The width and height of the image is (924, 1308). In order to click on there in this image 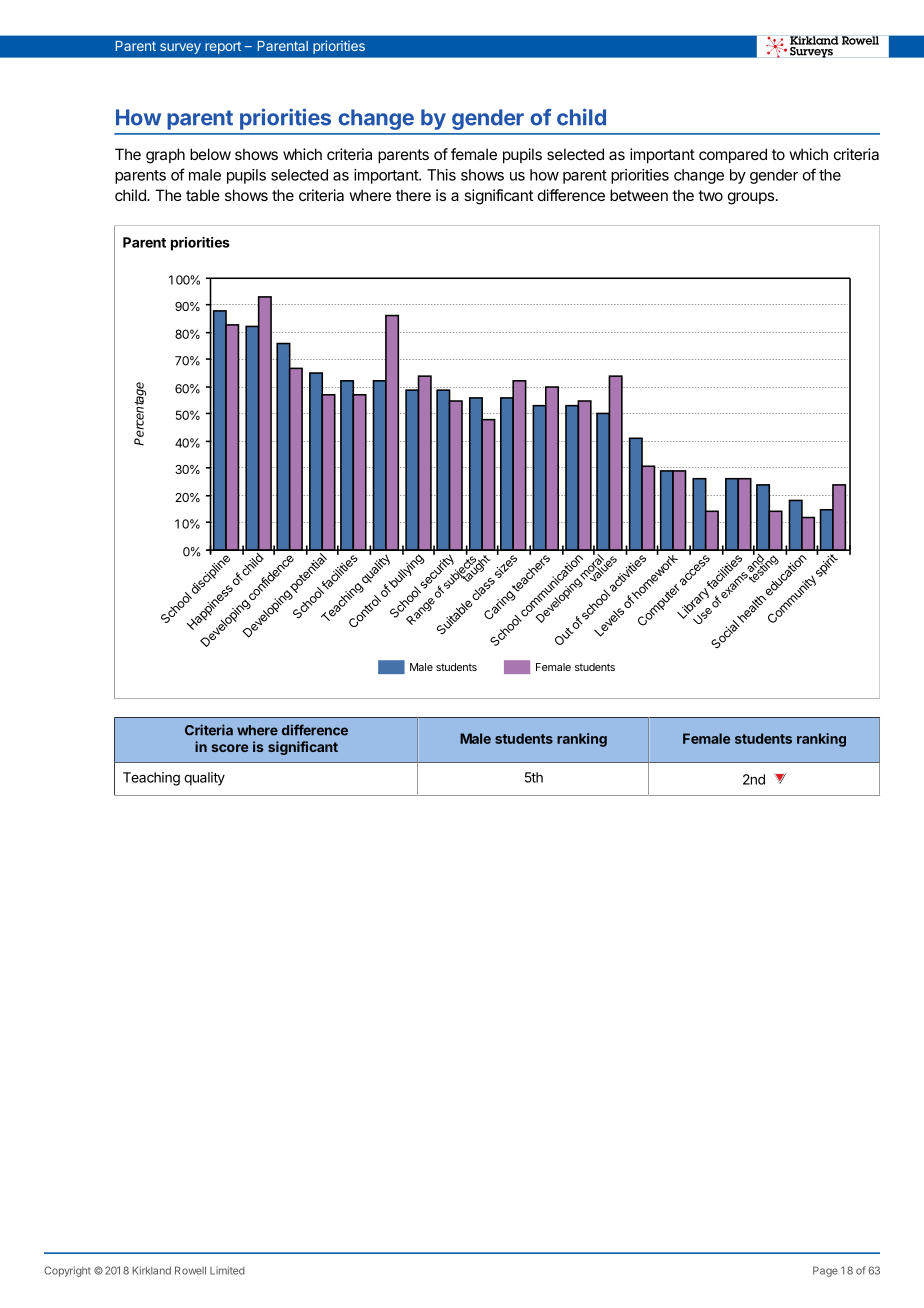, I will do `click(413, 195)`.
